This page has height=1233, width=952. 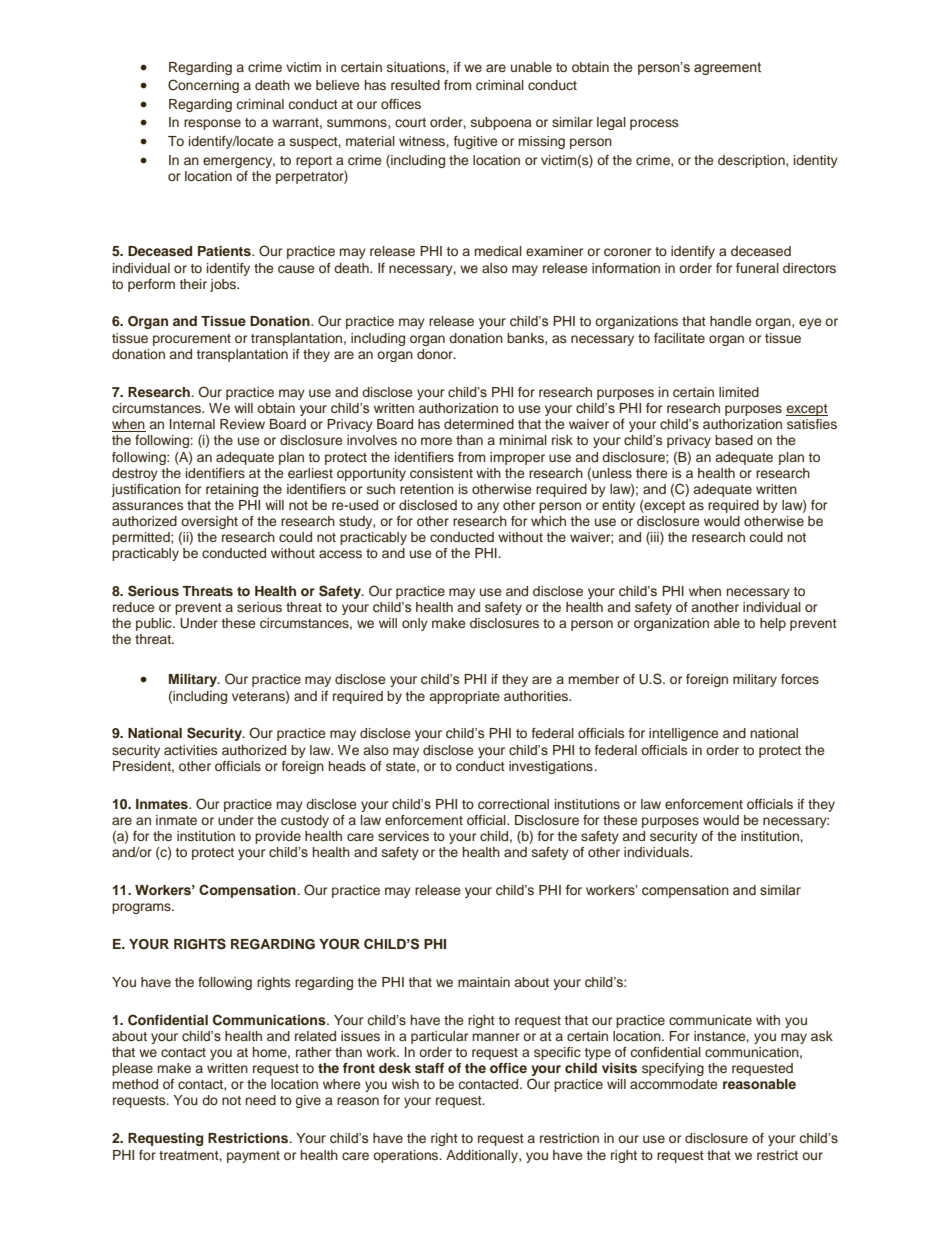 I want to click on limited, so click(x=739, y=392).
